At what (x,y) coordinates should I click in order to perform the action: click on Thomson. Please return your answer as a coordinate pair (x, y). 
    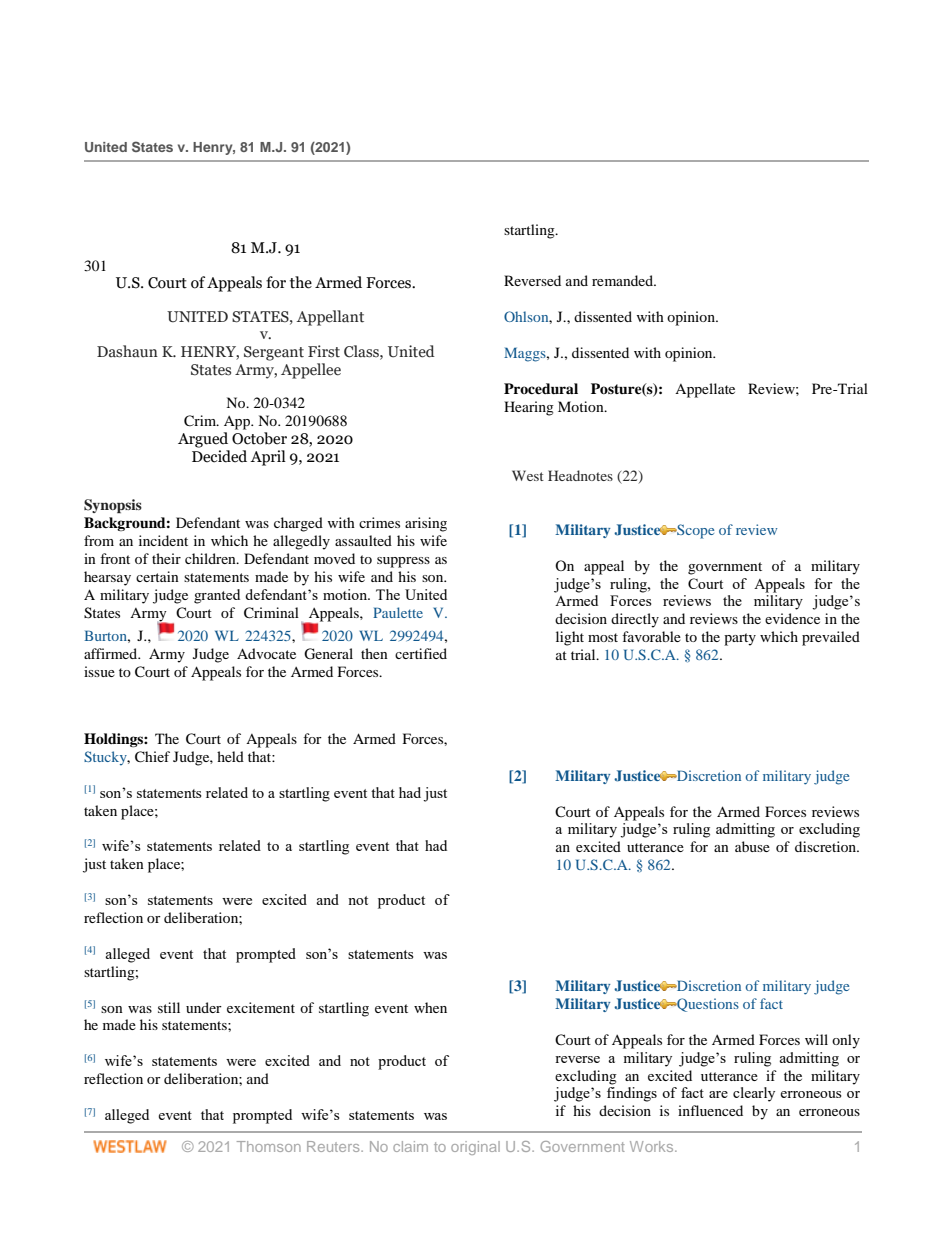
    Looking at the image, I should click on (269, 1146).
